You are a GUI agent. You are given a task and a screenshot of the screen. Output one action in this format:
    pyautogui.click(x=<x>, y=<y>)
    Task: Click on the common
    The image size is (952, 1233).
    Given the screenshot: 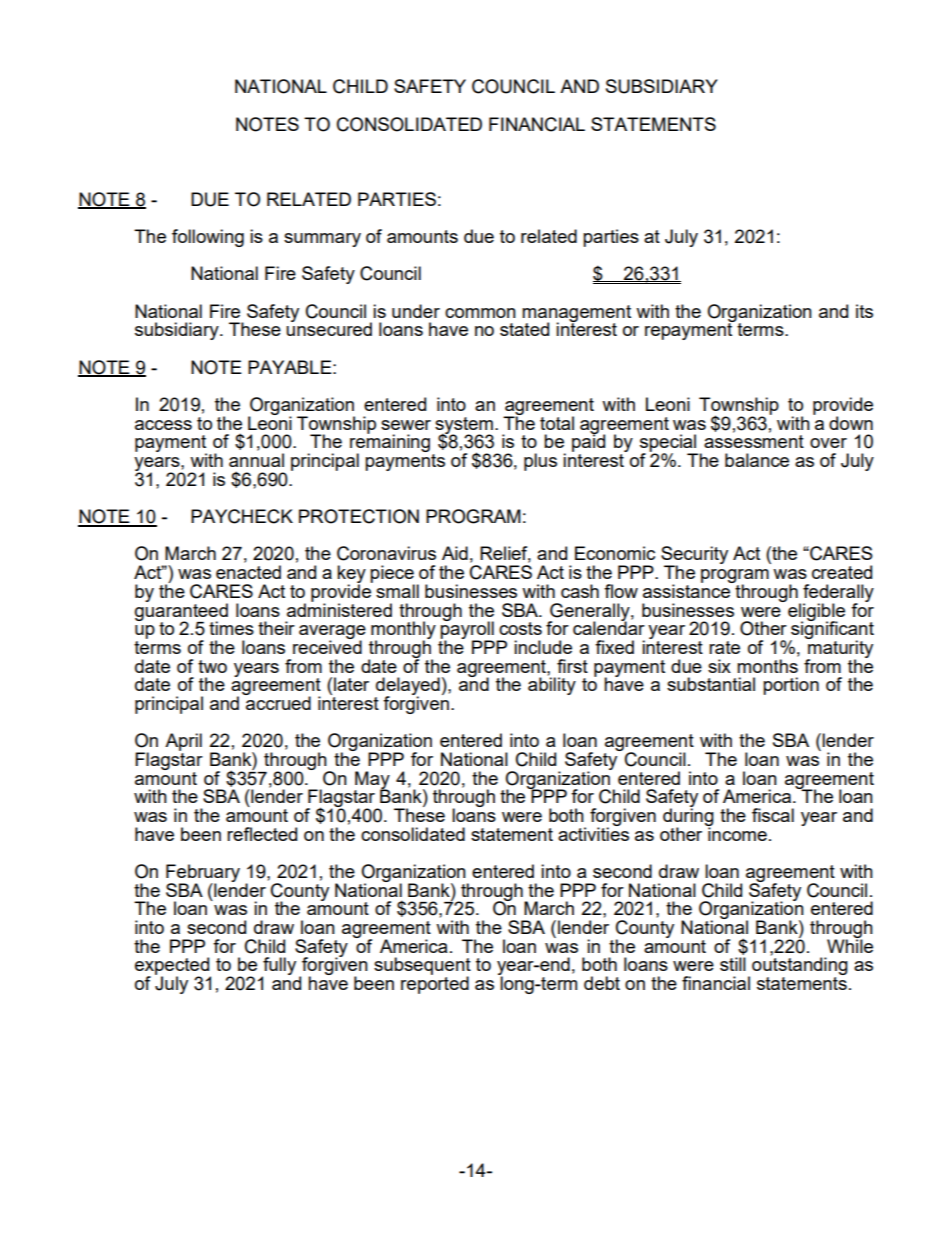 What is the action you would take?
    pyautogui.click(x=480, y=313)
